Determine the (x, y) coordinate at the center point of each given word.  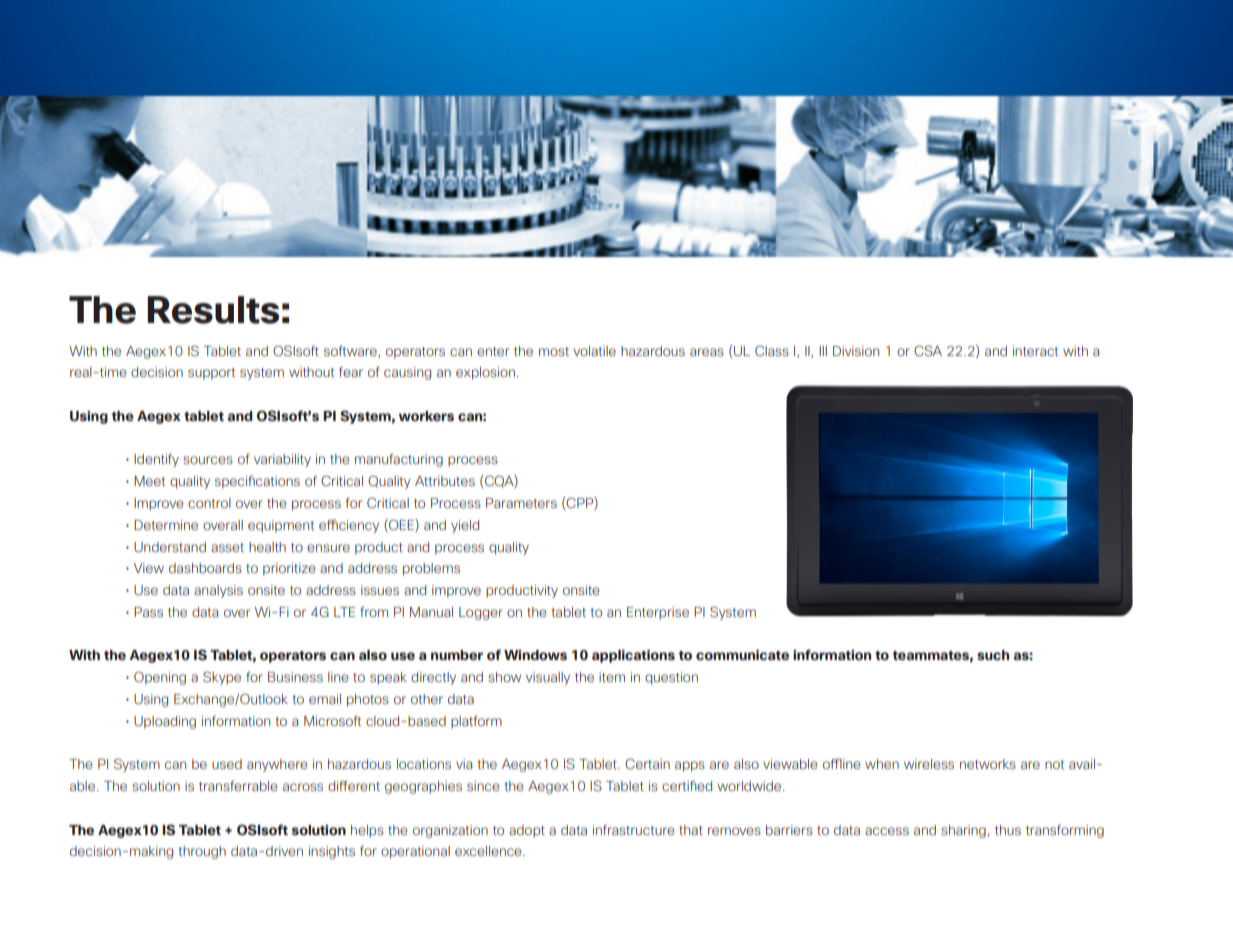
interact (1035, 351)
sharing (963, 831)
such (993, 655)
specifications (257, 482)
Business (295, 677)
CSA (928, 350)
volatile (594, 351)
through (202, 852)
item (612, 677)
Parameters (521, 503)
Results (213, 310)
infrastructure (634, 829)
